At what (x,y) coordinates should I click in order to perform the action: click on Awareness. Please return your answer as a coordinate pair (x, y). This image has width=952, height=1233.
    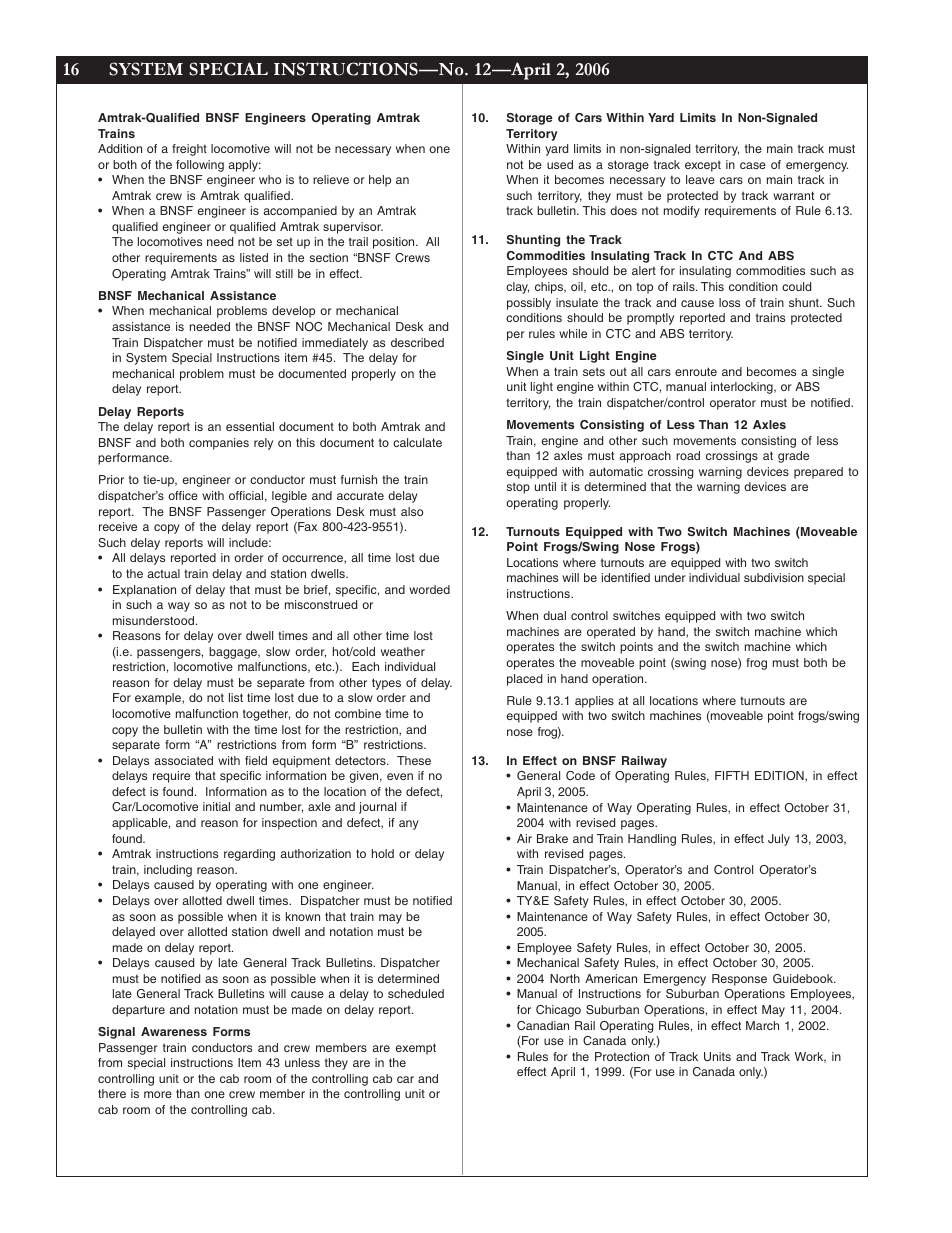
    Looking at the image, I should click on (174, 1031).
